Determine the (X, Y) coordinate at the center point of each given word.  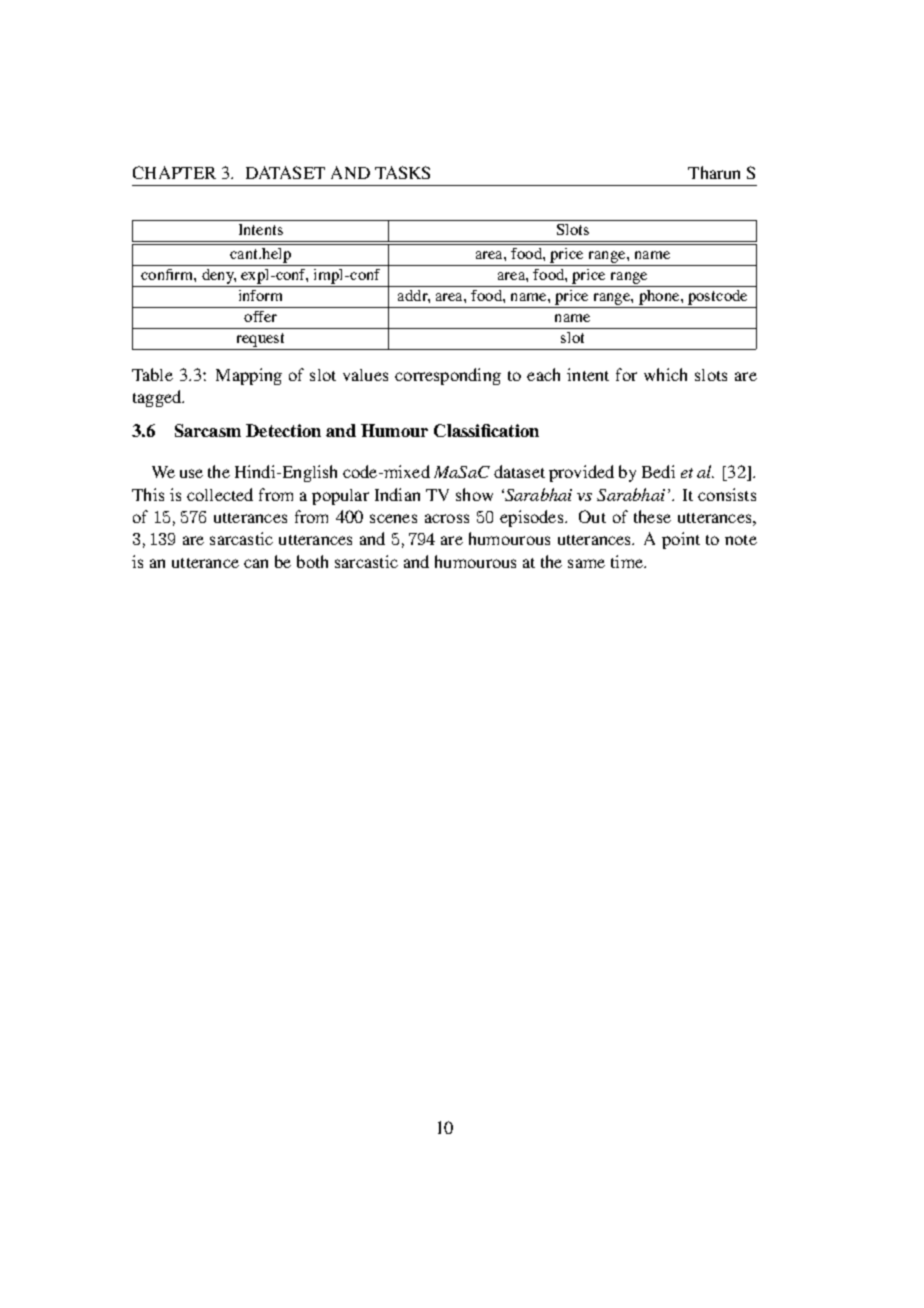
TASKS (402, 172)
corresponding (448, 376)
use (191, 473)
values (365, 375)
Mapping (249, 376)
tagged (158, 398)
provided (581, 473)
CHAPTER (174, 172)
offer (260, 316)
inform (260, 295)
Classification (486, 430)
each (543, 374)
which (665, 374)
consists (727, 494)
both (312, 561)
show (474, 494)
